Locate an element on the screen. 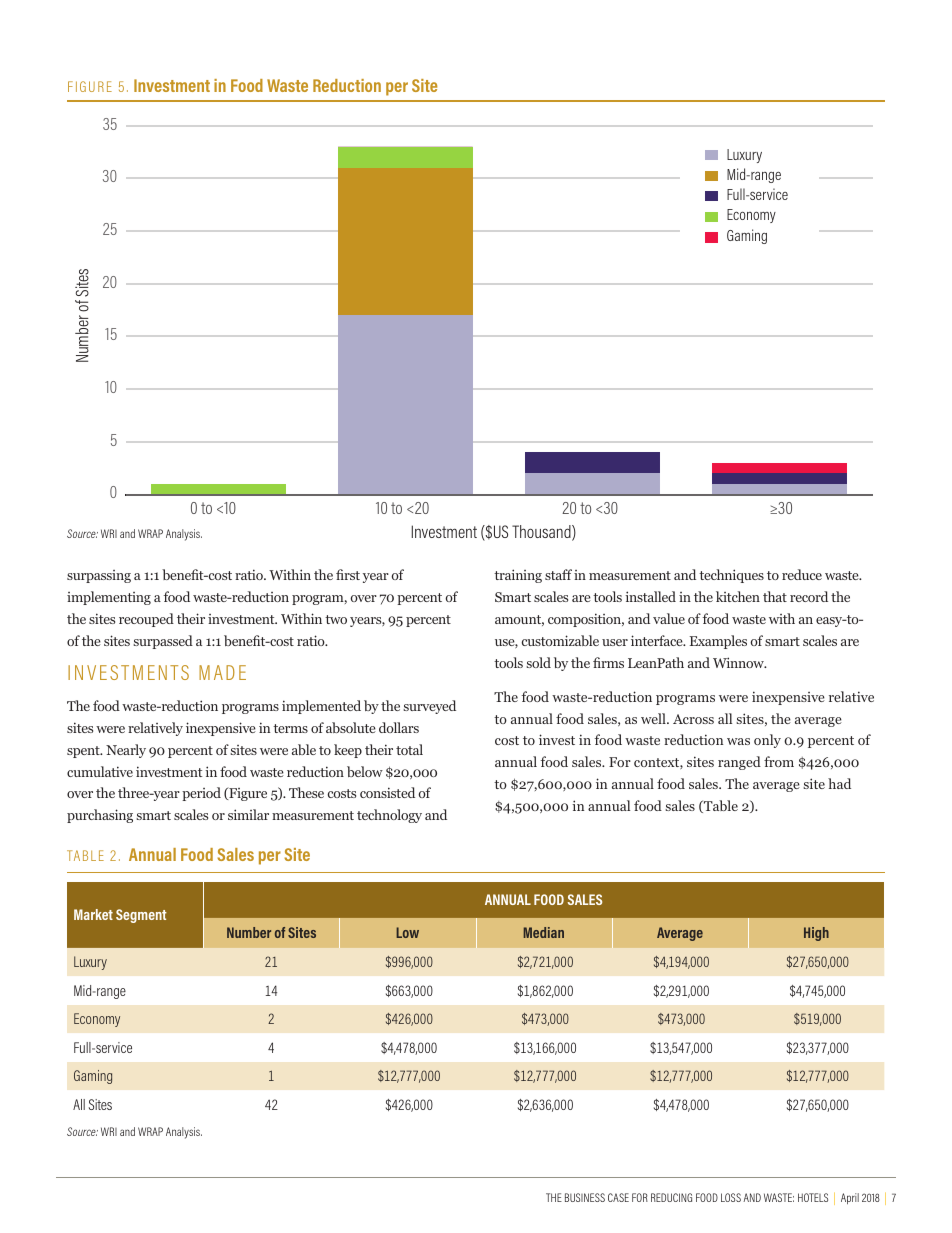  that is located at coordinates (775, 596).
